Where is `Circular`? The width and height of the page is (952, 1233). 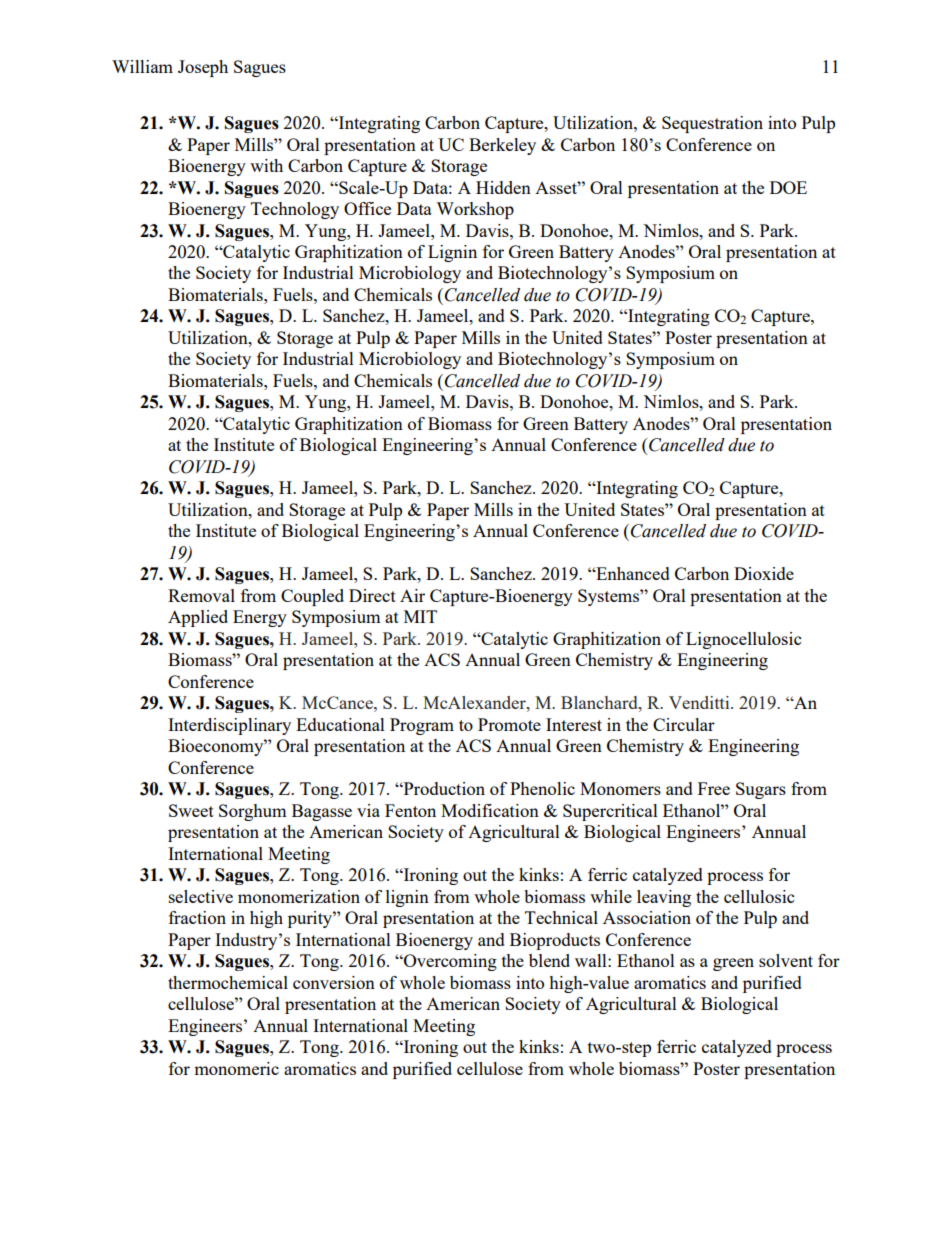
Circular is located at coordinates (684, 724).
